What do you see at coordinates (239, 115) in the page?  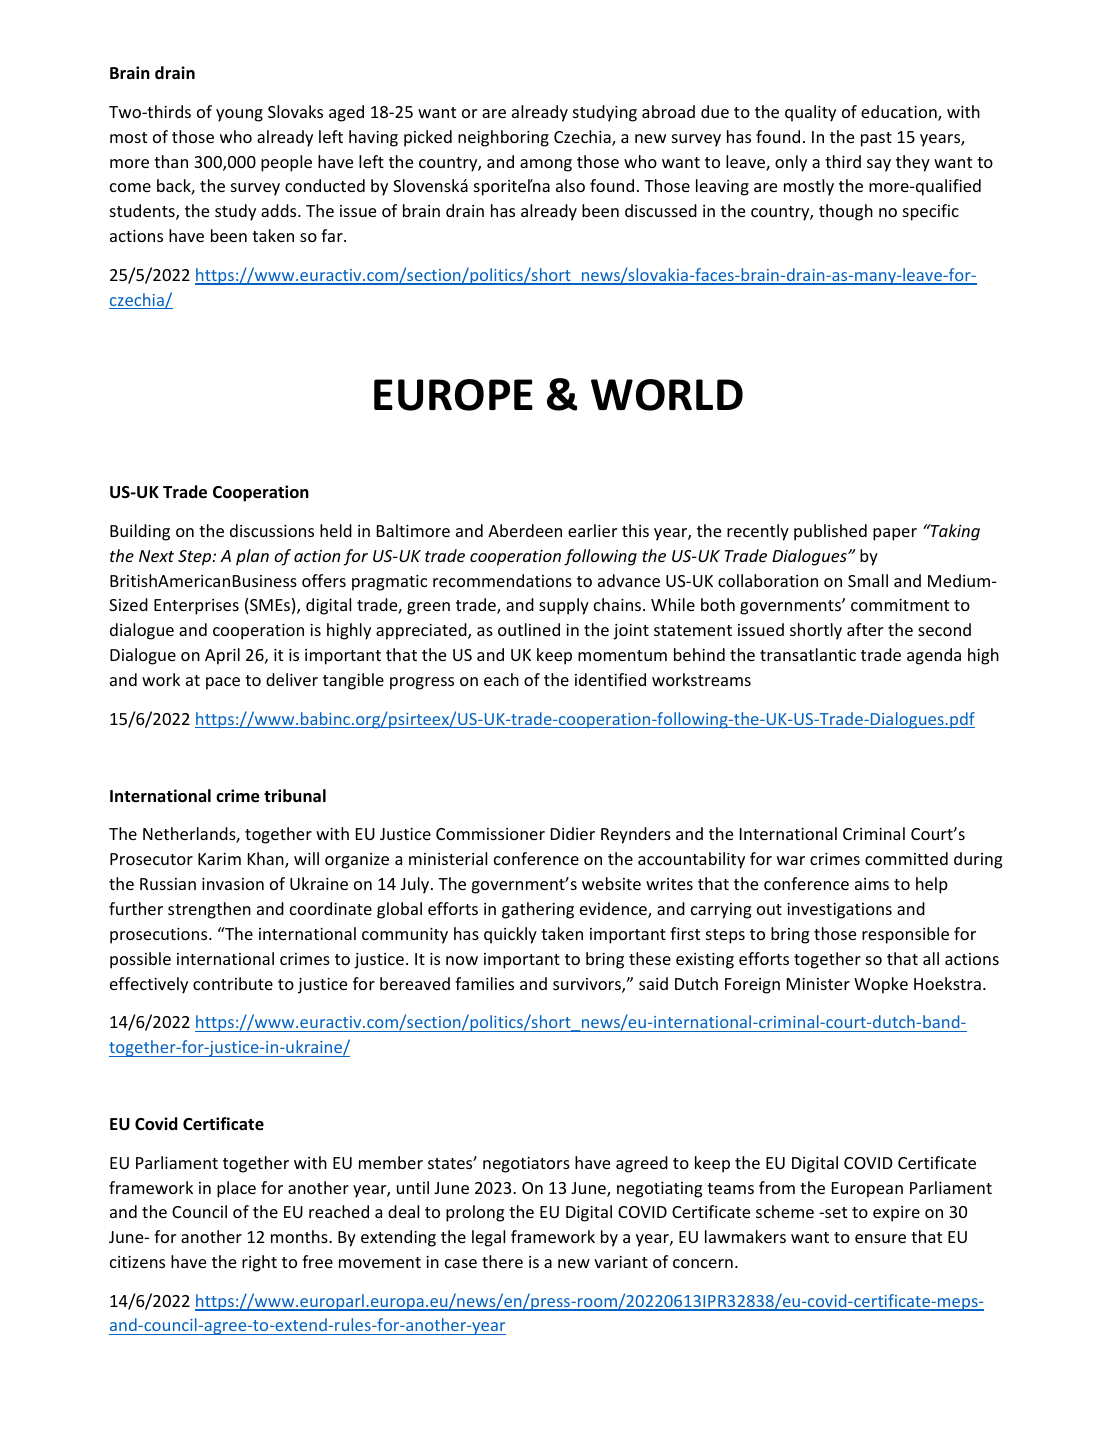 I see `young` at bounding box center [239, 115].
